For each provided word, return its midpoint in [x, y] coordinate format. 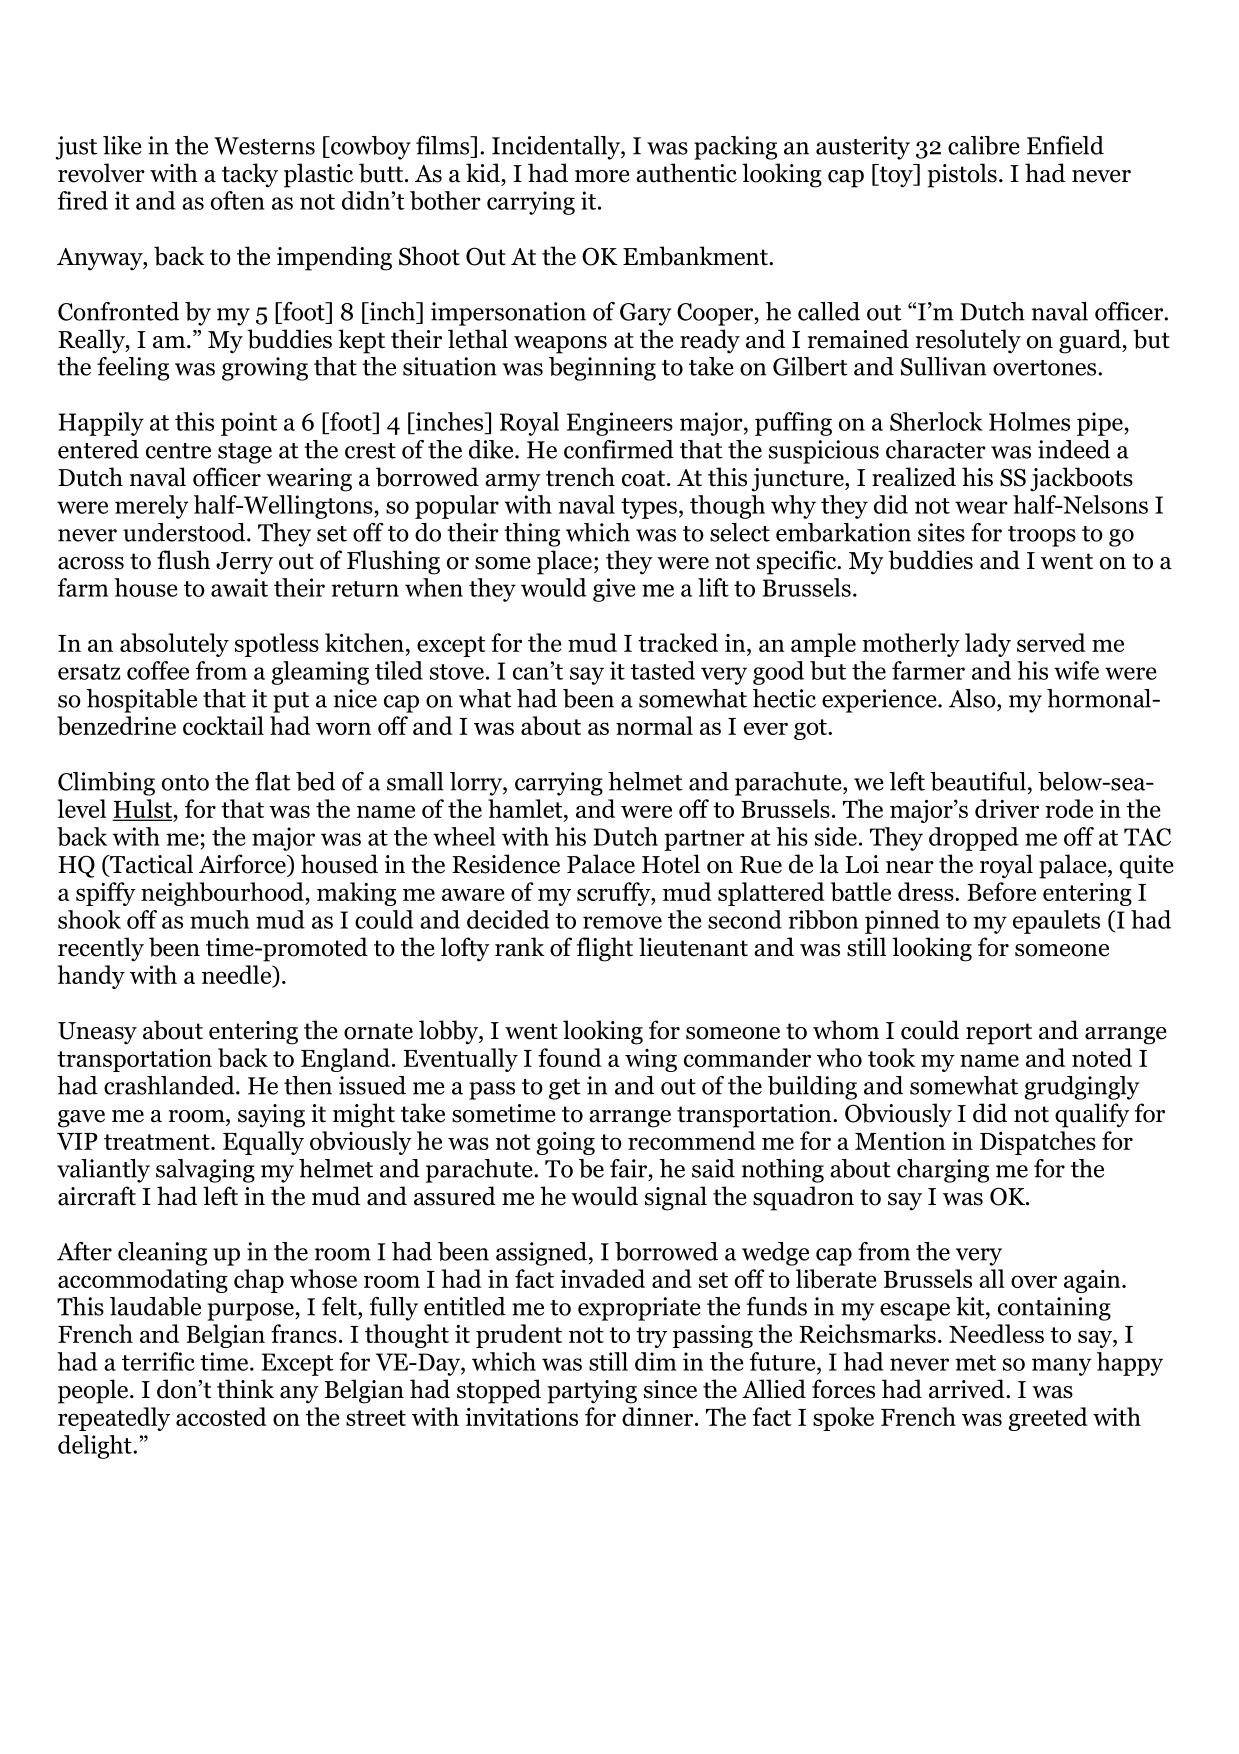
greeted [1048, 1419]
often [238, 200]
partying [592, 1392]
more [602, 176]
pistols [962, 175]
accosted [221, 1416]
